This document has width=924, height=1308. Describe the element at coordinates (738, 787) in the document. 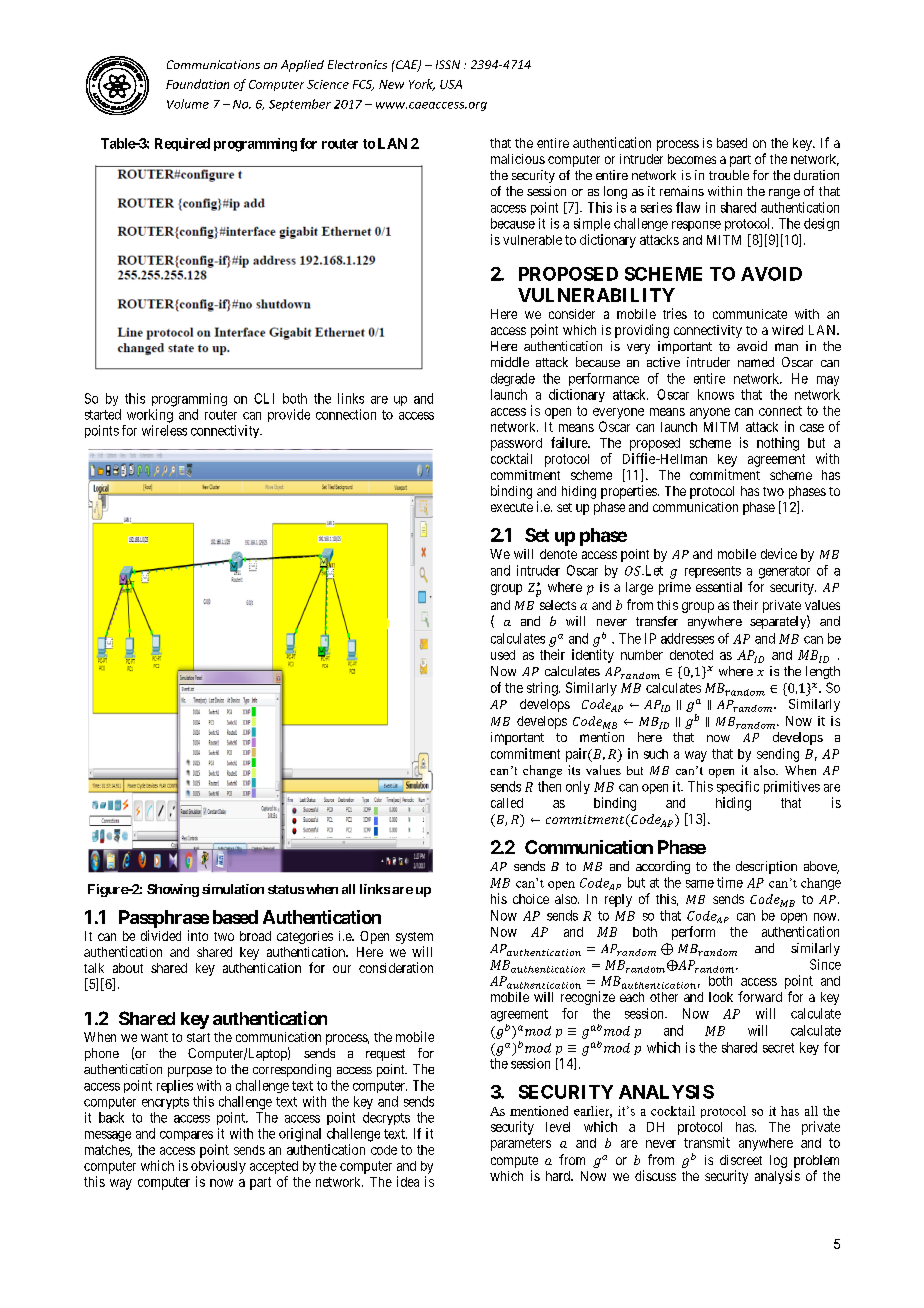

I see `specific` at that location.
